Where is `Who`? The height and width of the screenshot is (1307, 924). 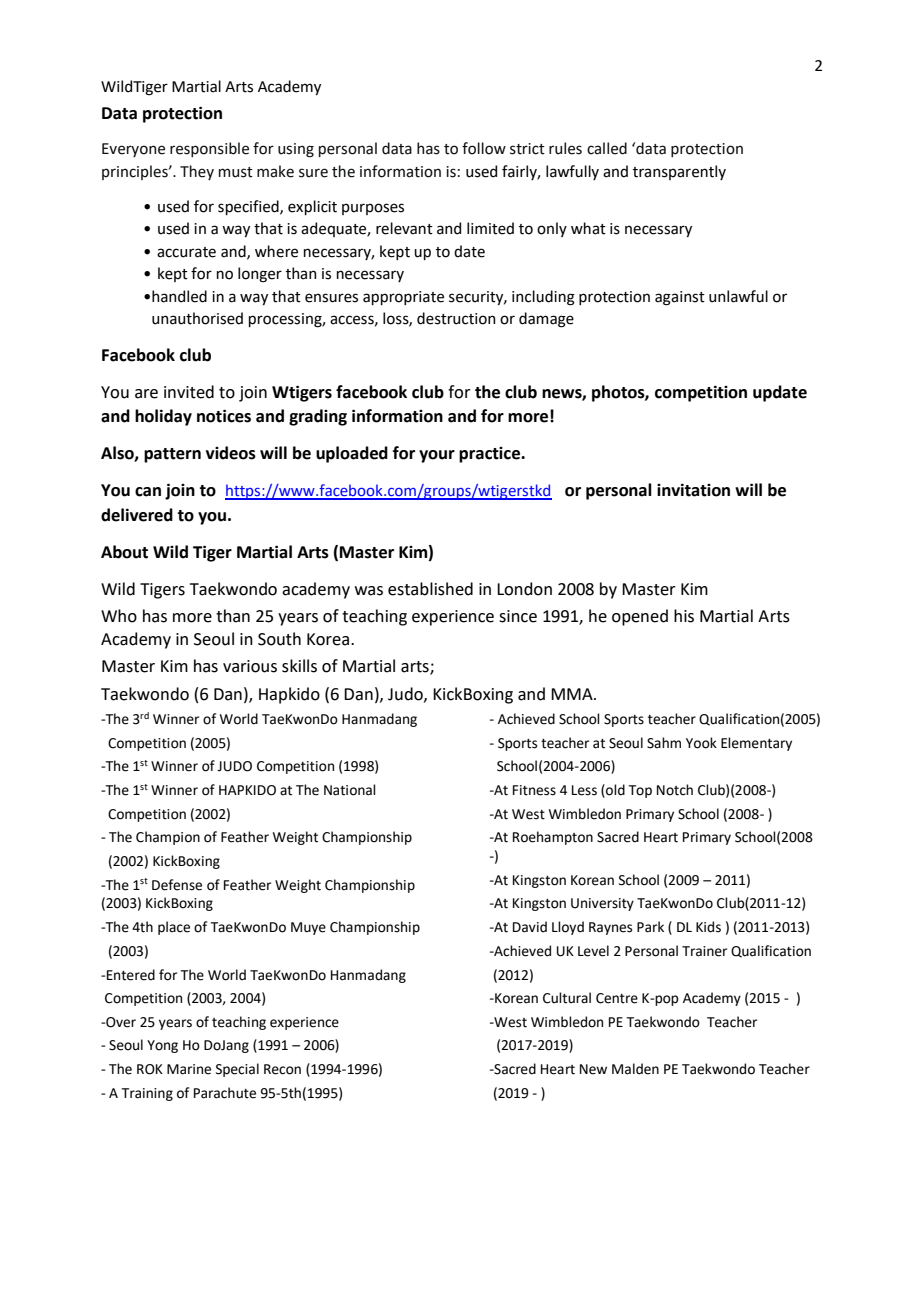
Who is located at coordinates (119, 616).
